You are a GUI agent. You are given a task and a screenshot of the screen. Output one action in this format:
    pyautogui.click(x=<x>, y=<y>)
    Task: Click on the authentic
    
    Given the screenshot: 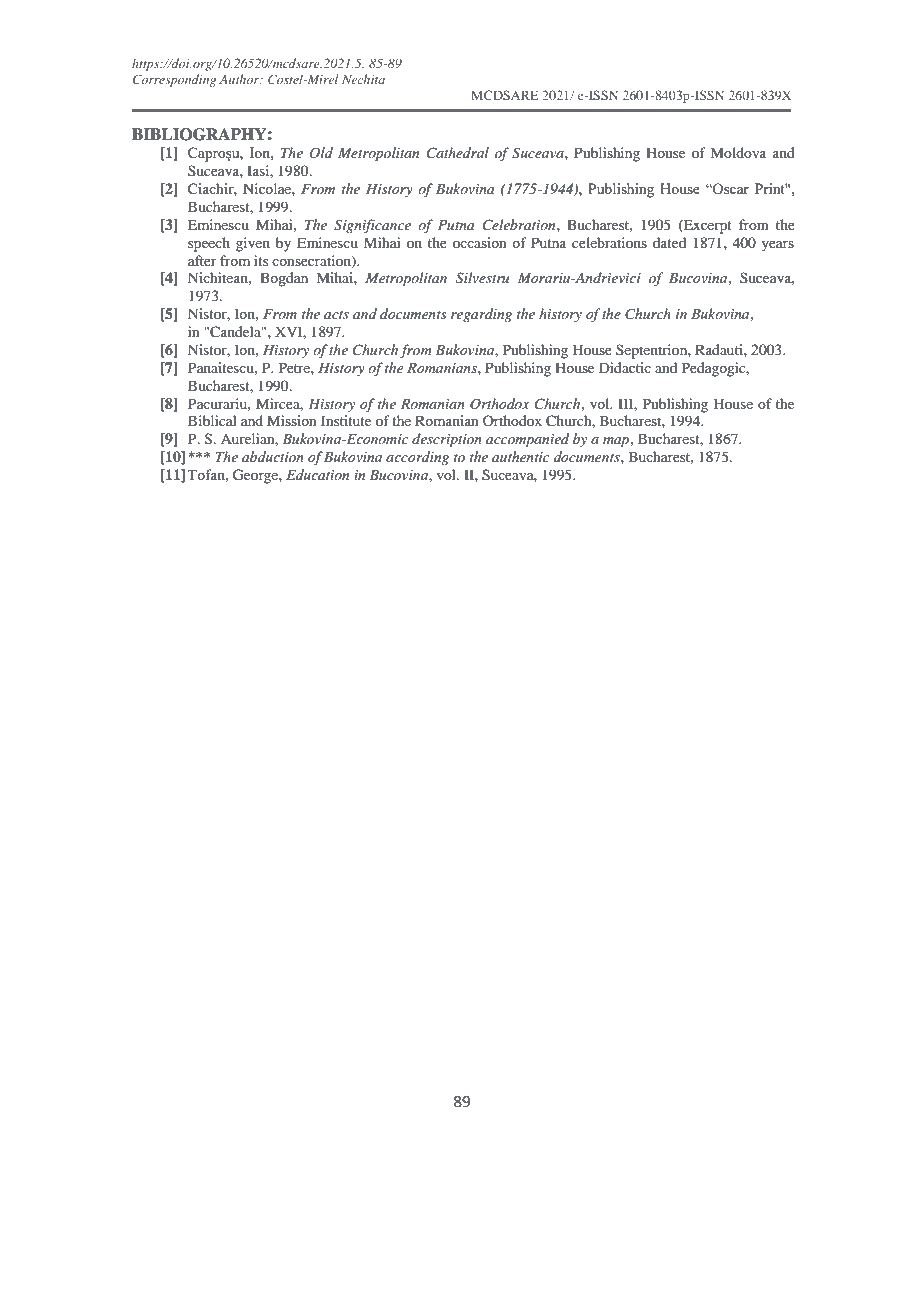 What is the action you would take?
    pyautogui.click(x=521, y=456)
